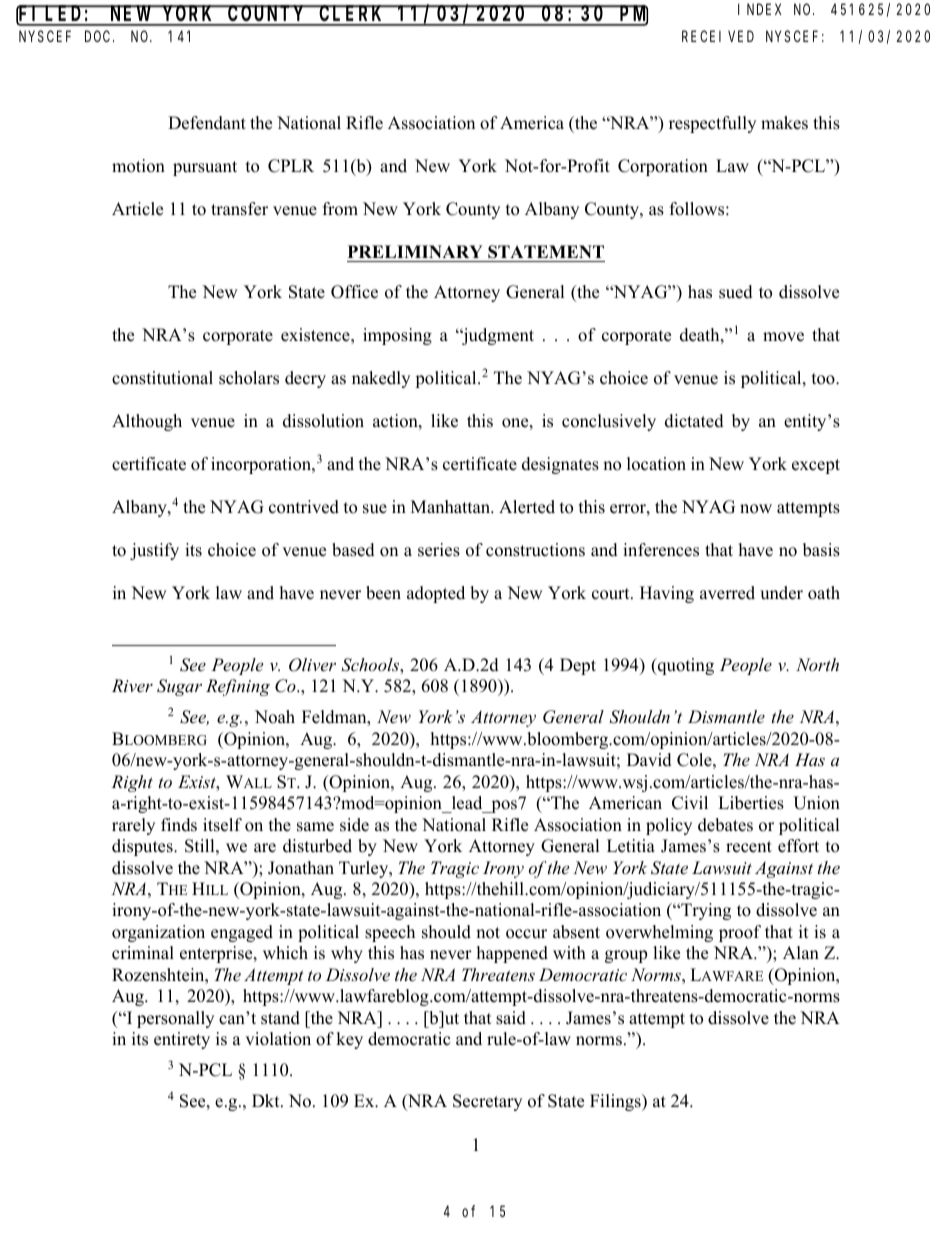 The height and width of the page is (1233, 952). Describe the element at coordinates (487, 1102) in the page. I see `Secretary` at that location.
